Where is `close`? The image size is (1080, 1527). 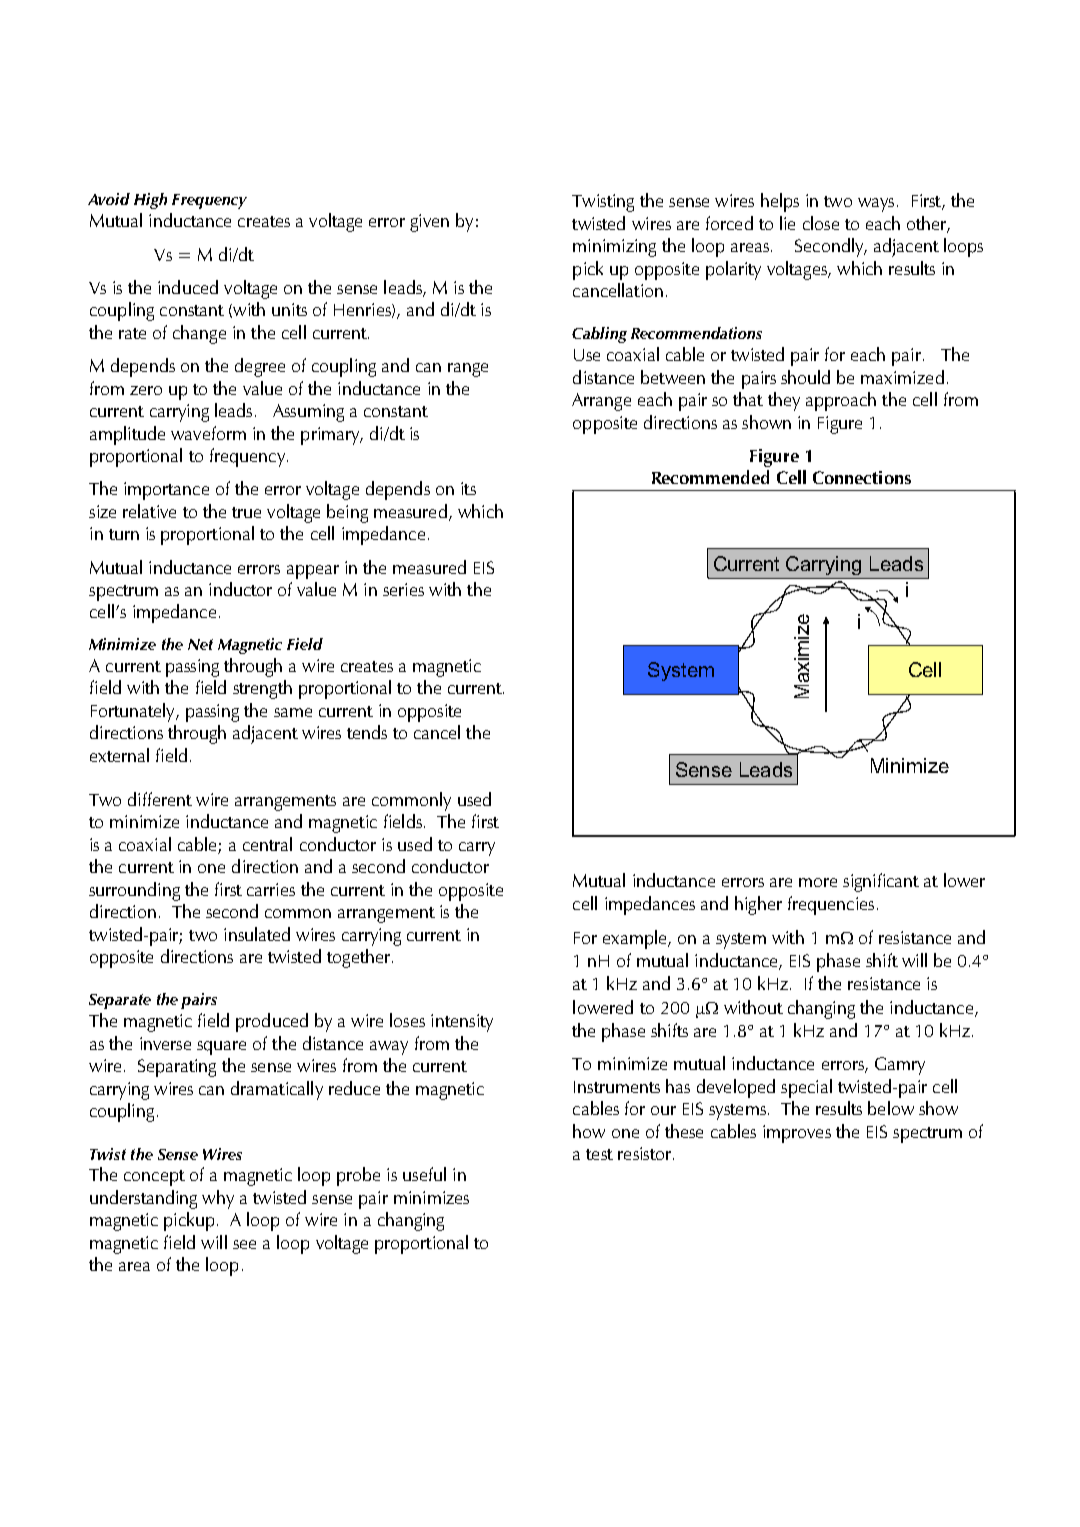 close is located at coordinates (821, 223).
